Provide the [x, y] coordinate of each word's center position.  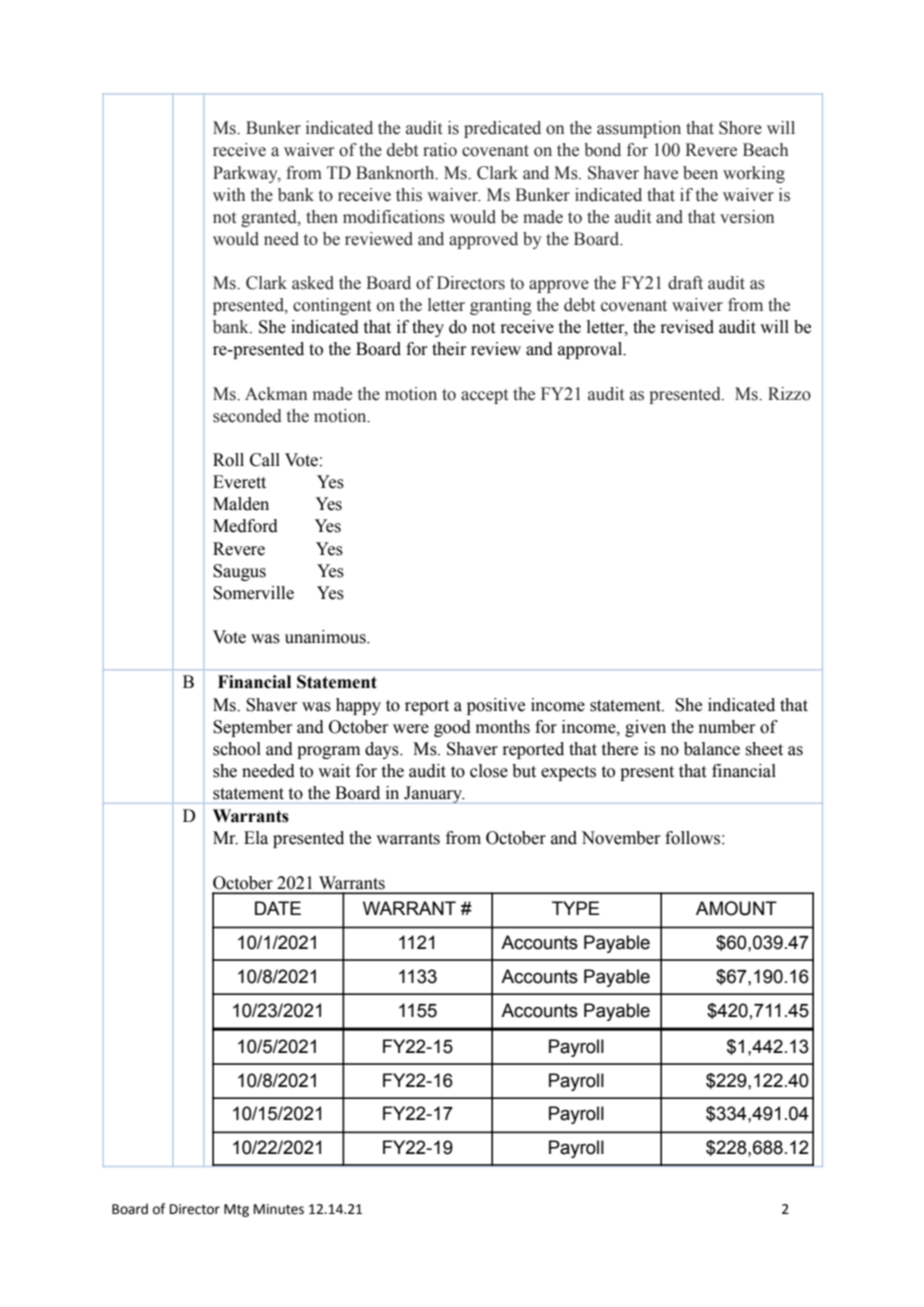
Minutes [279, 1209]
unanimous [326, 637]
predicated [502, 129]
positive [496, 706]
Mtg [236, 1210]
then [322, 217]
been [700, 173]
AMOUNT [736, 908]
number [726, 727]
